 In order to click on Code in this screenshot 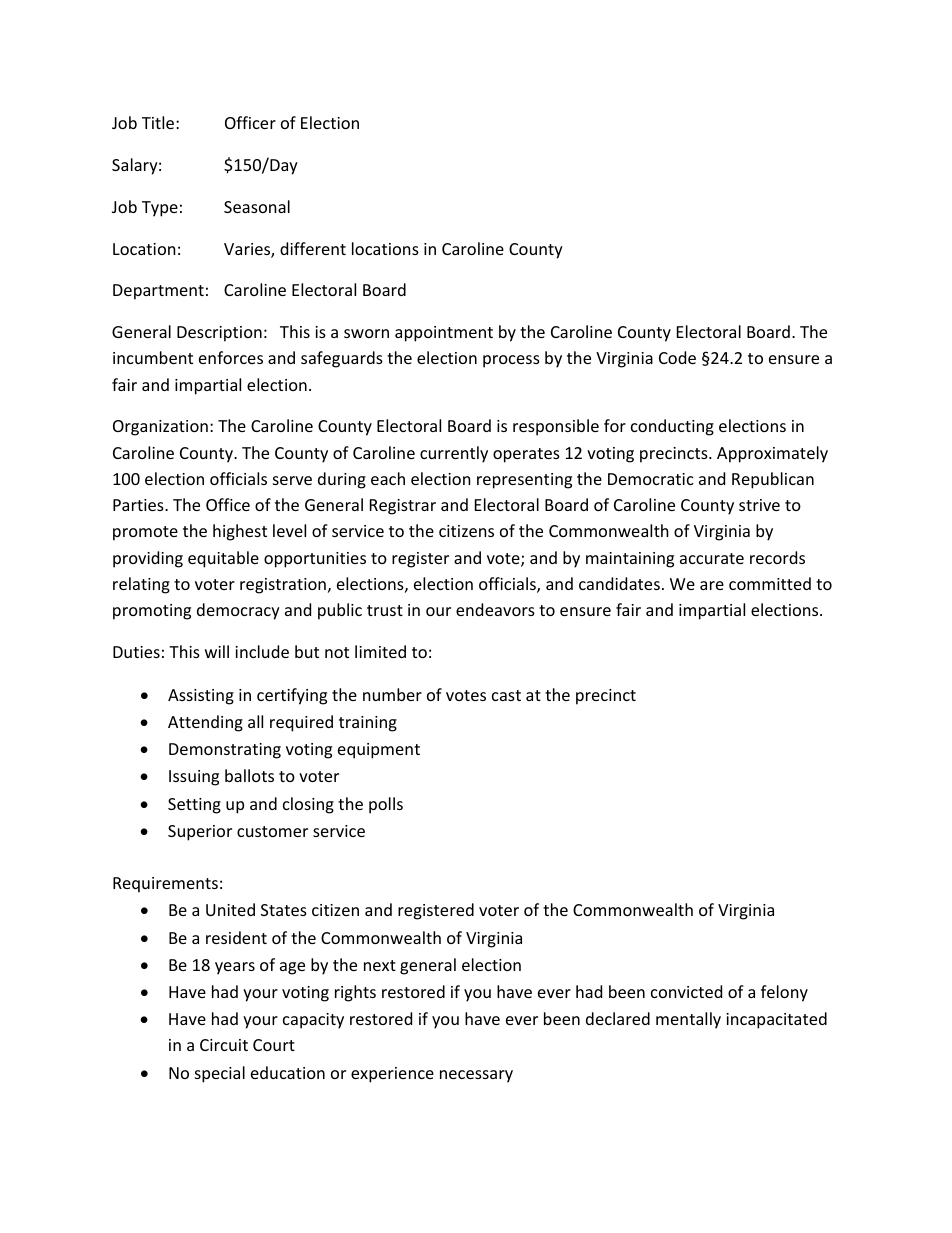, I will do `click(677, 357)`.
